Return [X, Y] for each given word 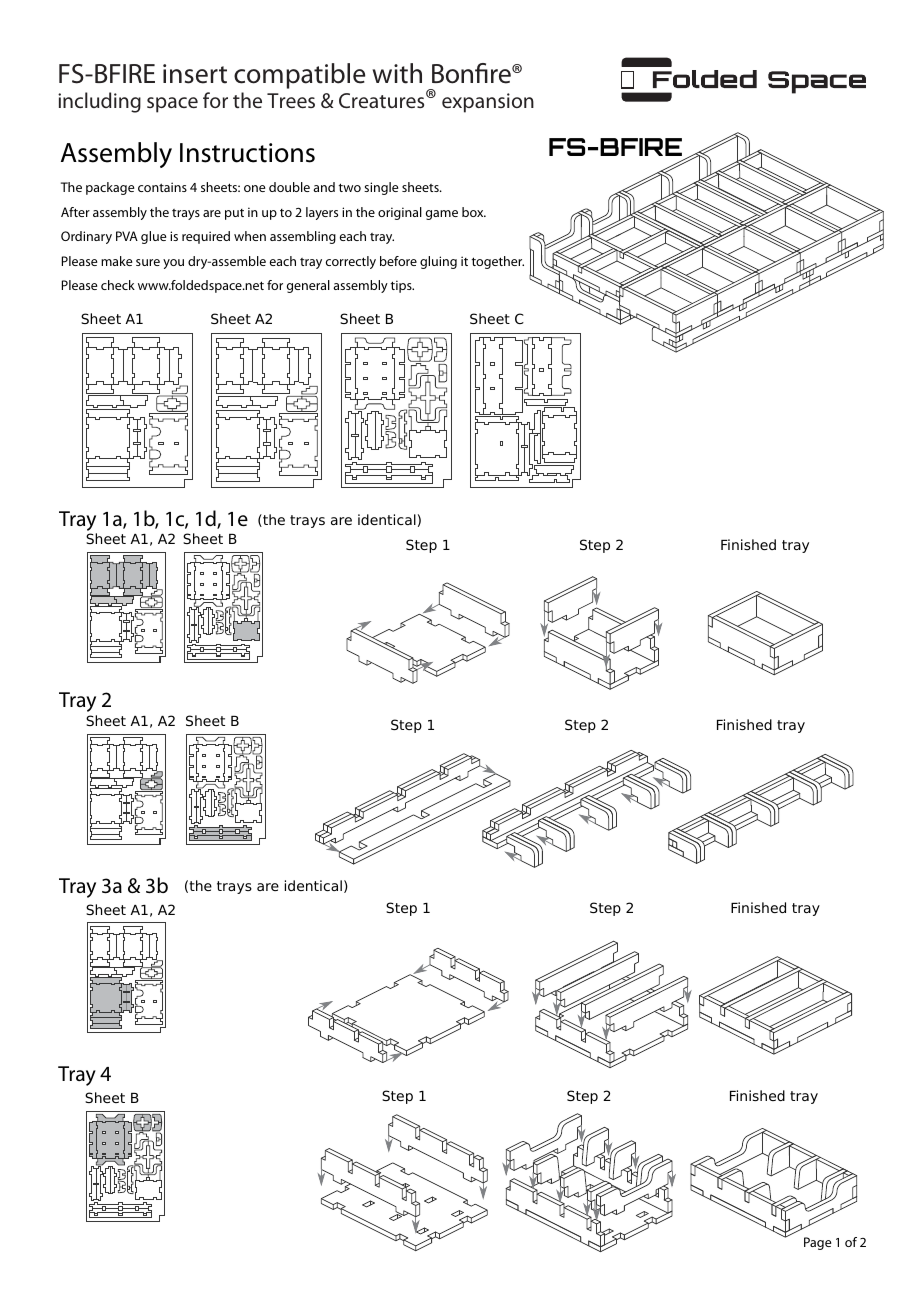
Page [818, 1243]
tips [402, 286]
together [498, 262]
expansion [488, 103]
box [474, 212]
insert [195, 74]
